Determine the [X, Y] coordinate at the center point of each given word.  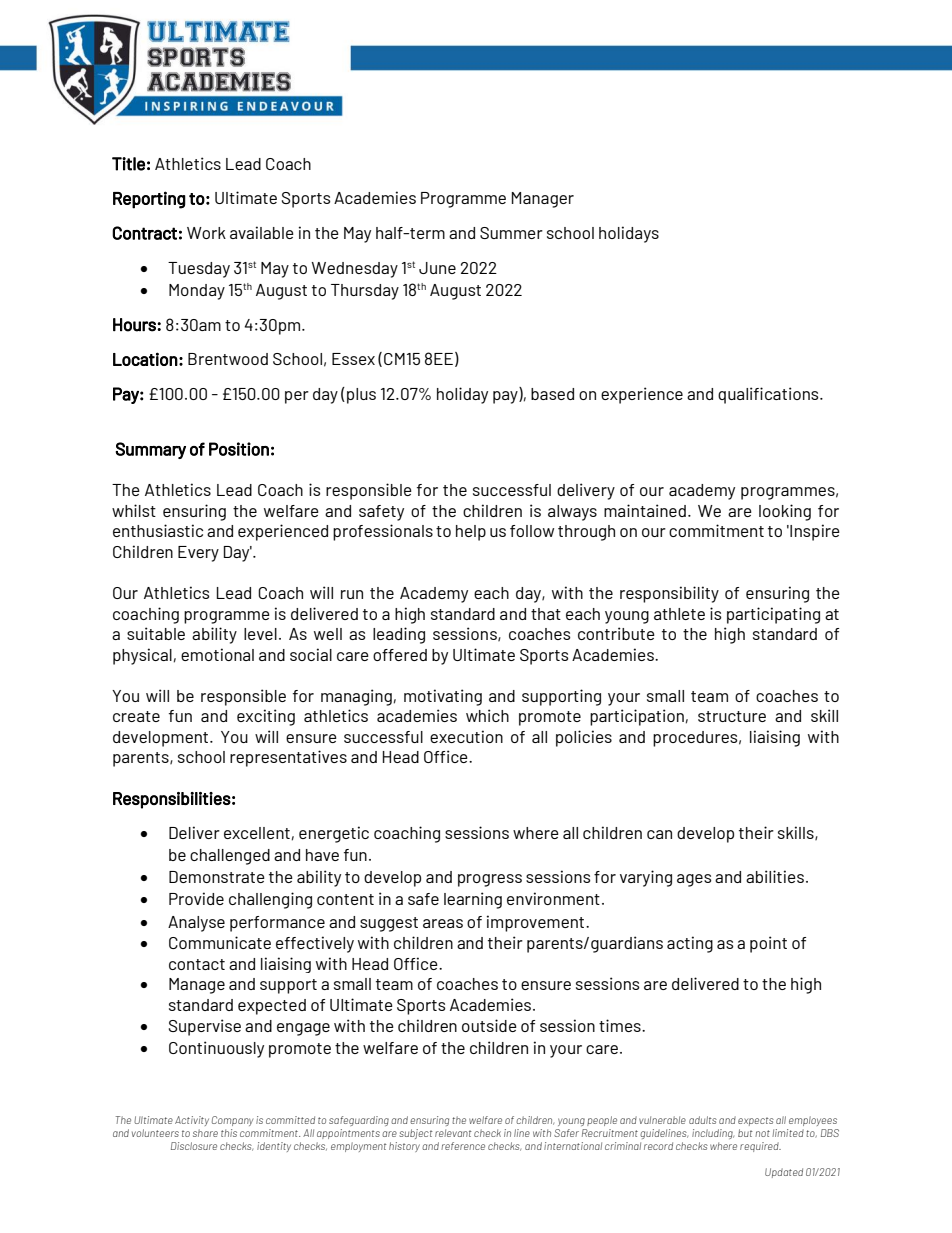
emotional [217, 654]
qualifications [769, 395]
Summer [511, 233]
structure [732, 716]
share [205, 1133]
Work [206, 233]
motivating [443, 697]
